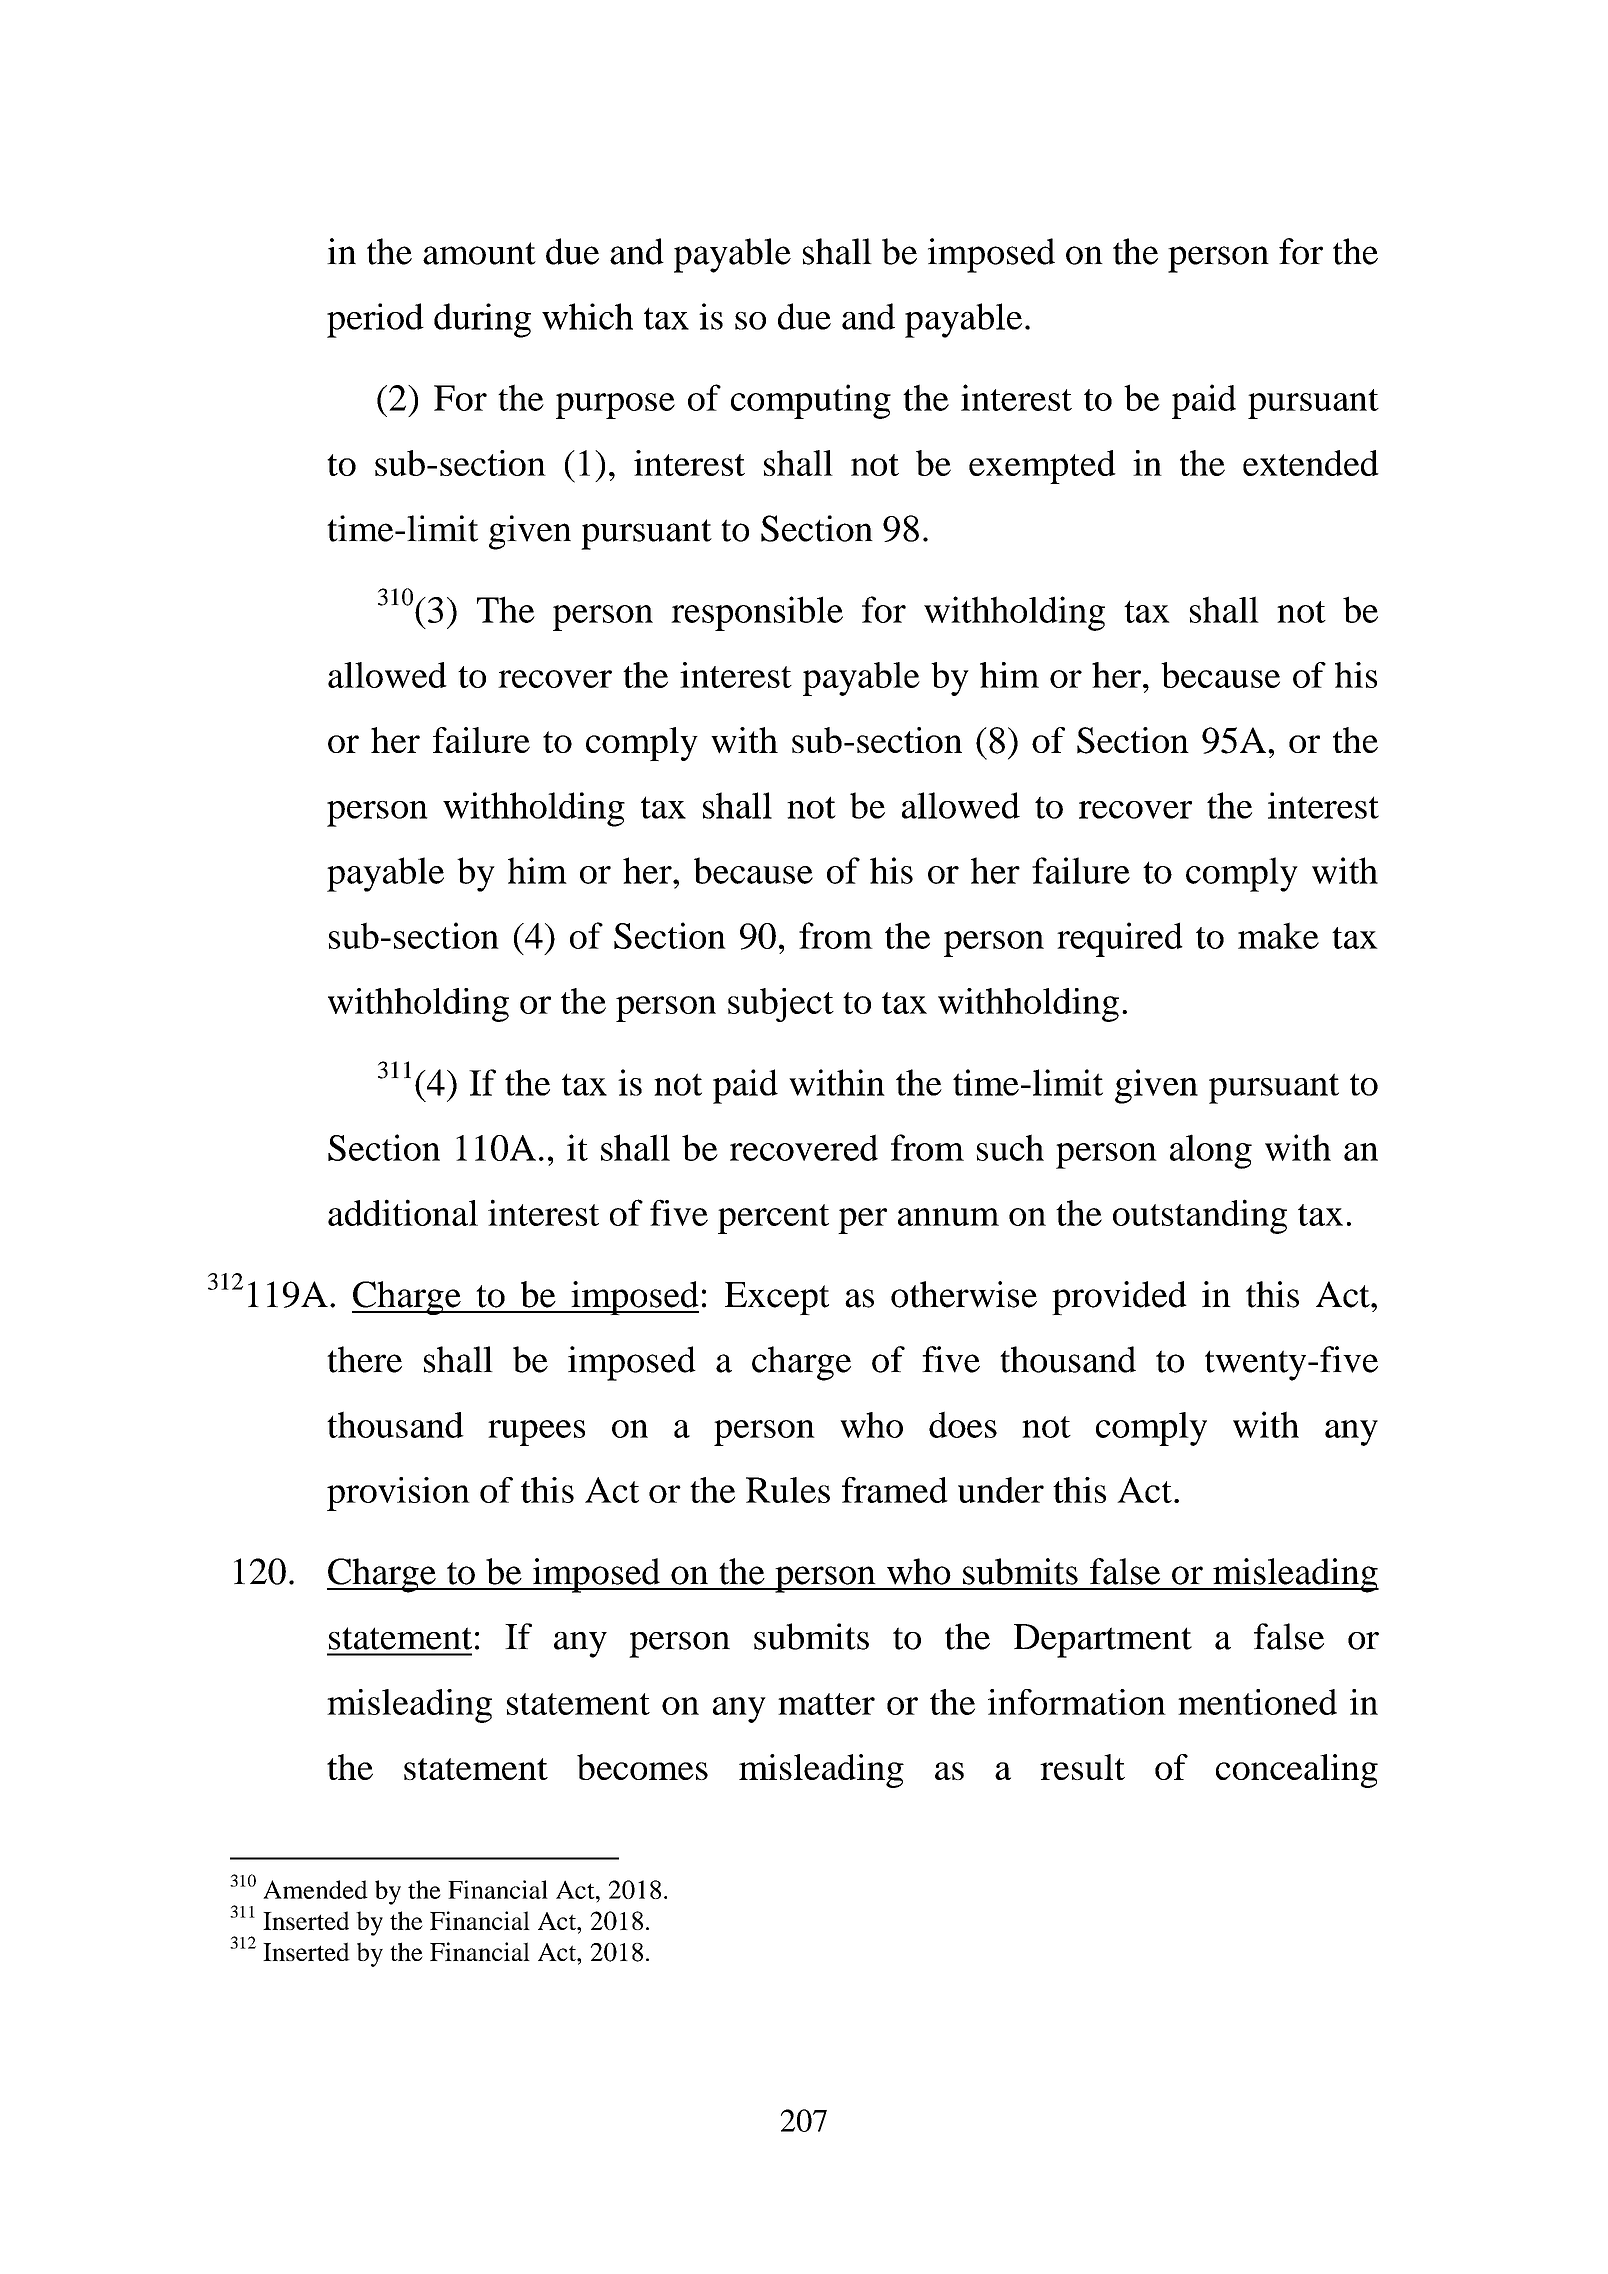  I want to click on during, so click(482, 320).
